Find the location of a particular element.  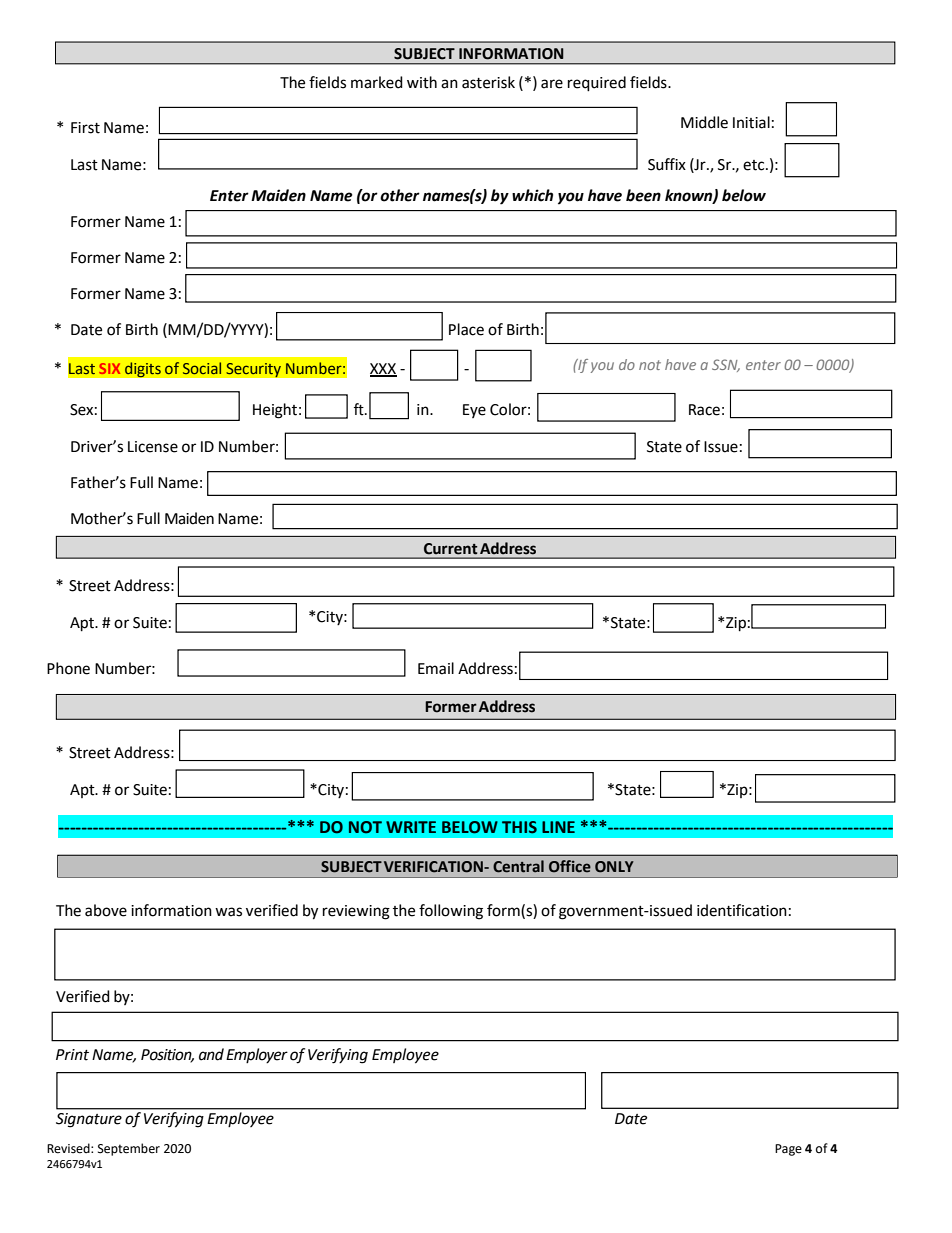

above is located at coordinates (106, 910).
